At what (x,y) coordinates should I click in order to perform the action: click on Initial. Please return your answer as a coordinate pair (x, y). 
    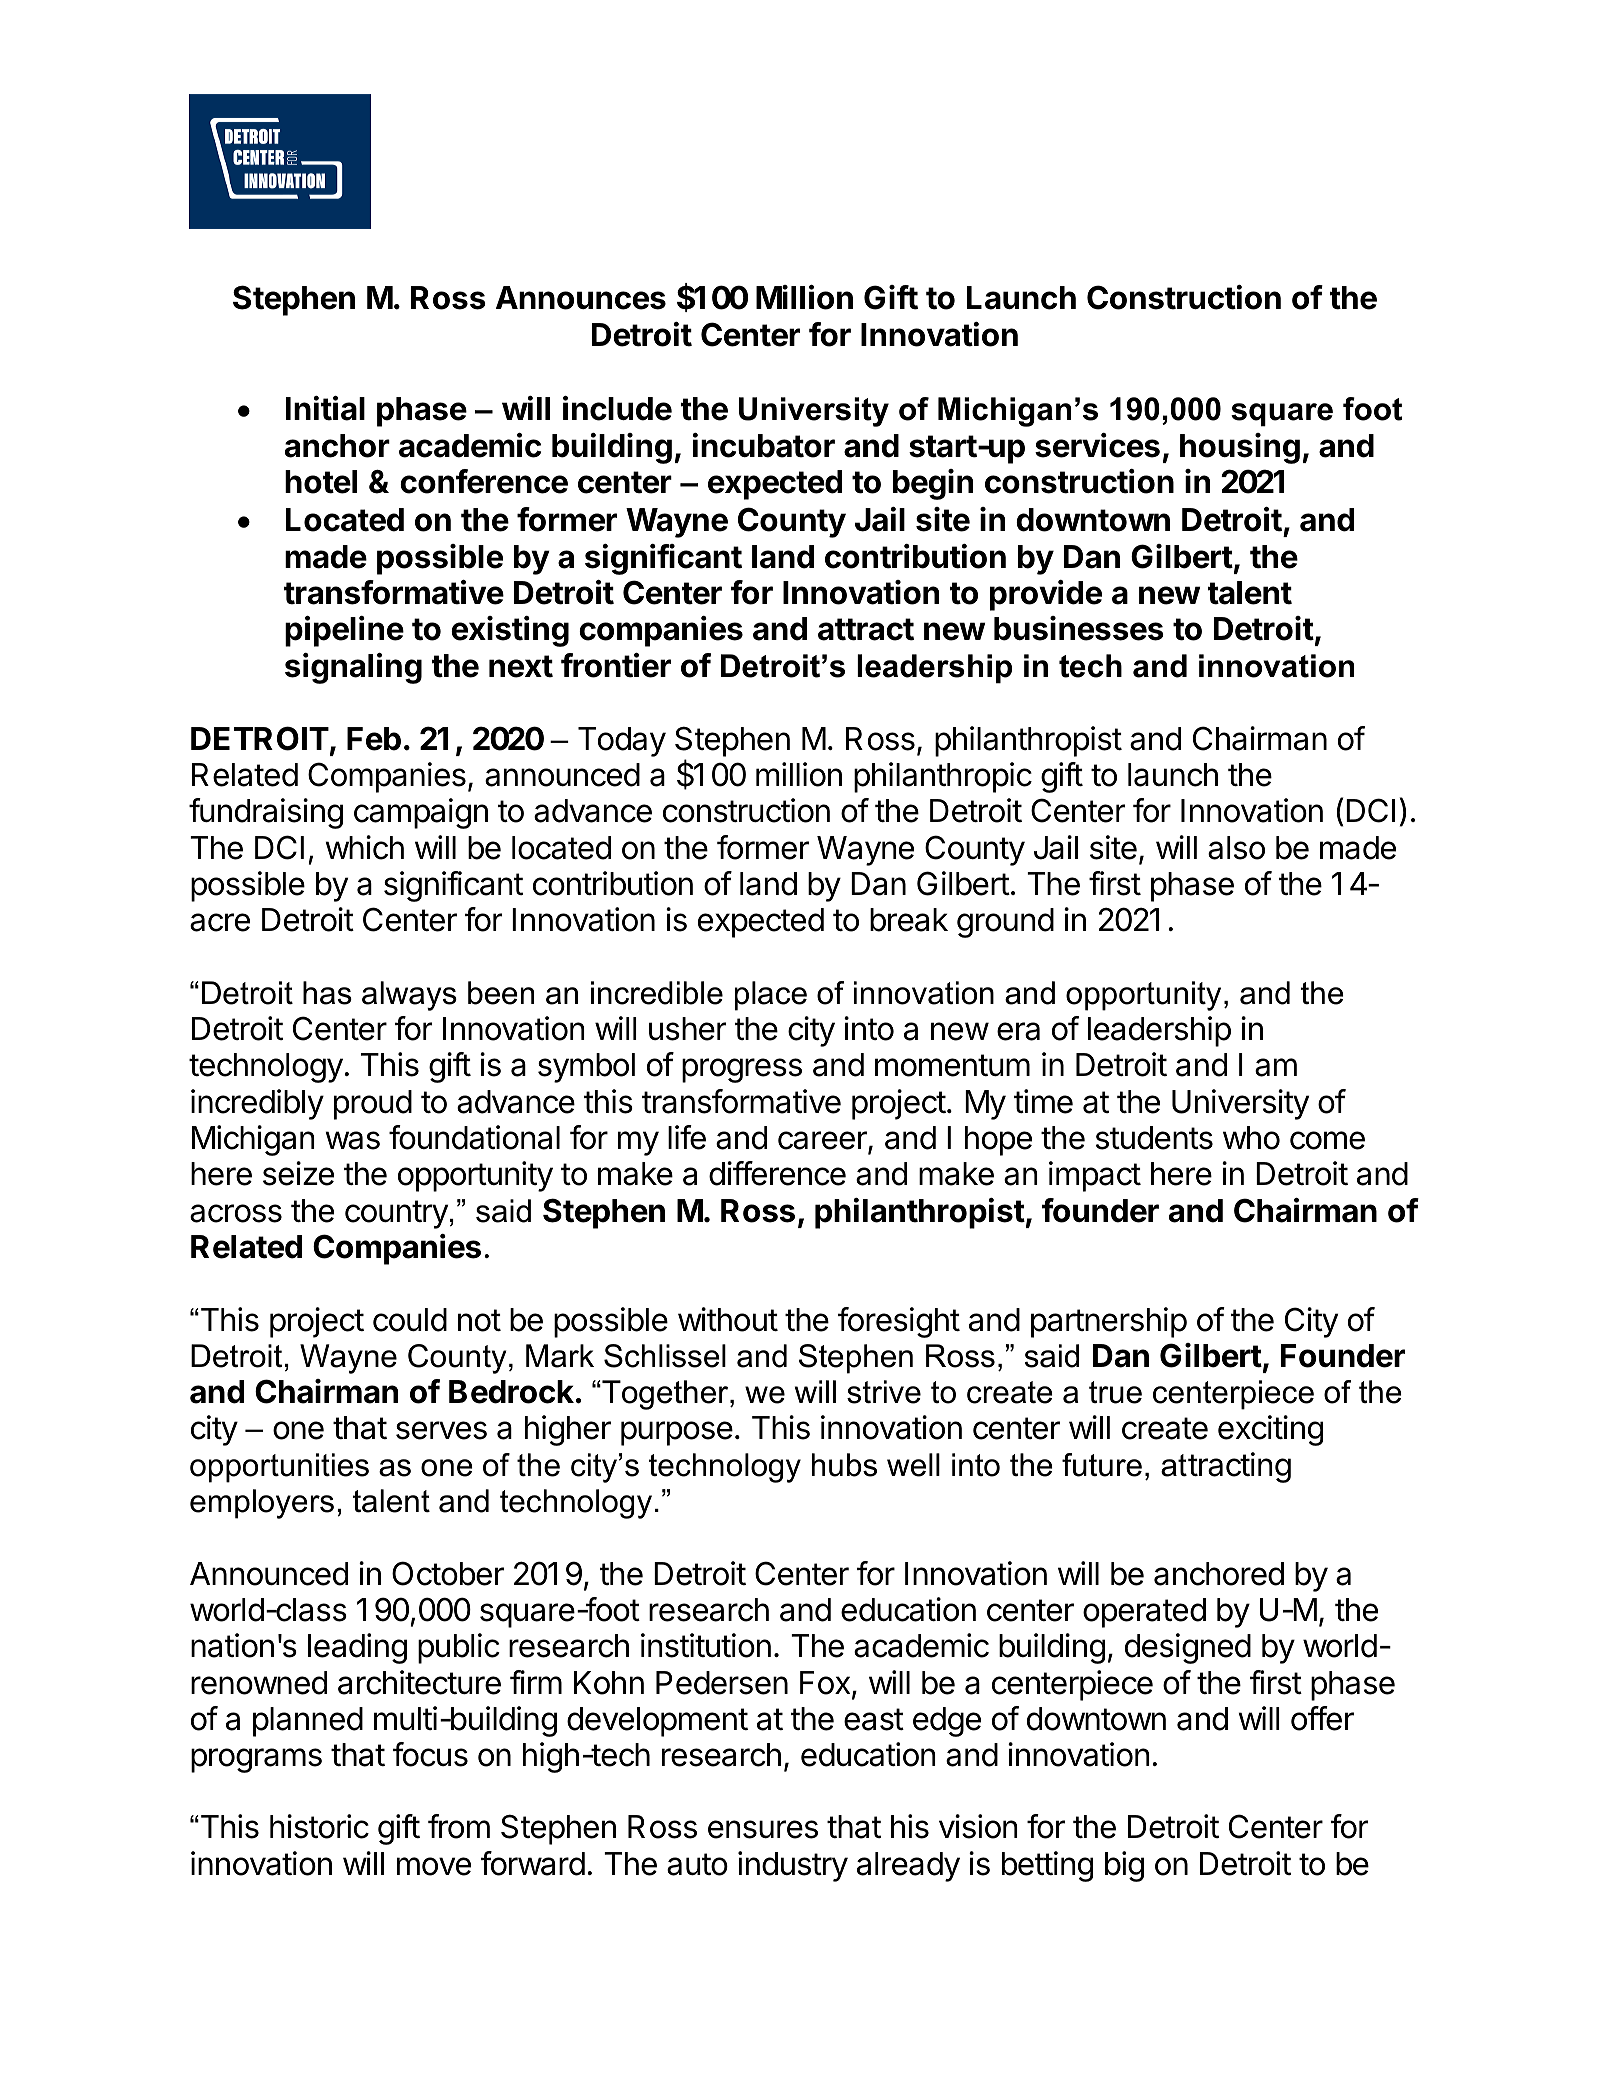
    Looking at the image, I should click on (325, 408).
